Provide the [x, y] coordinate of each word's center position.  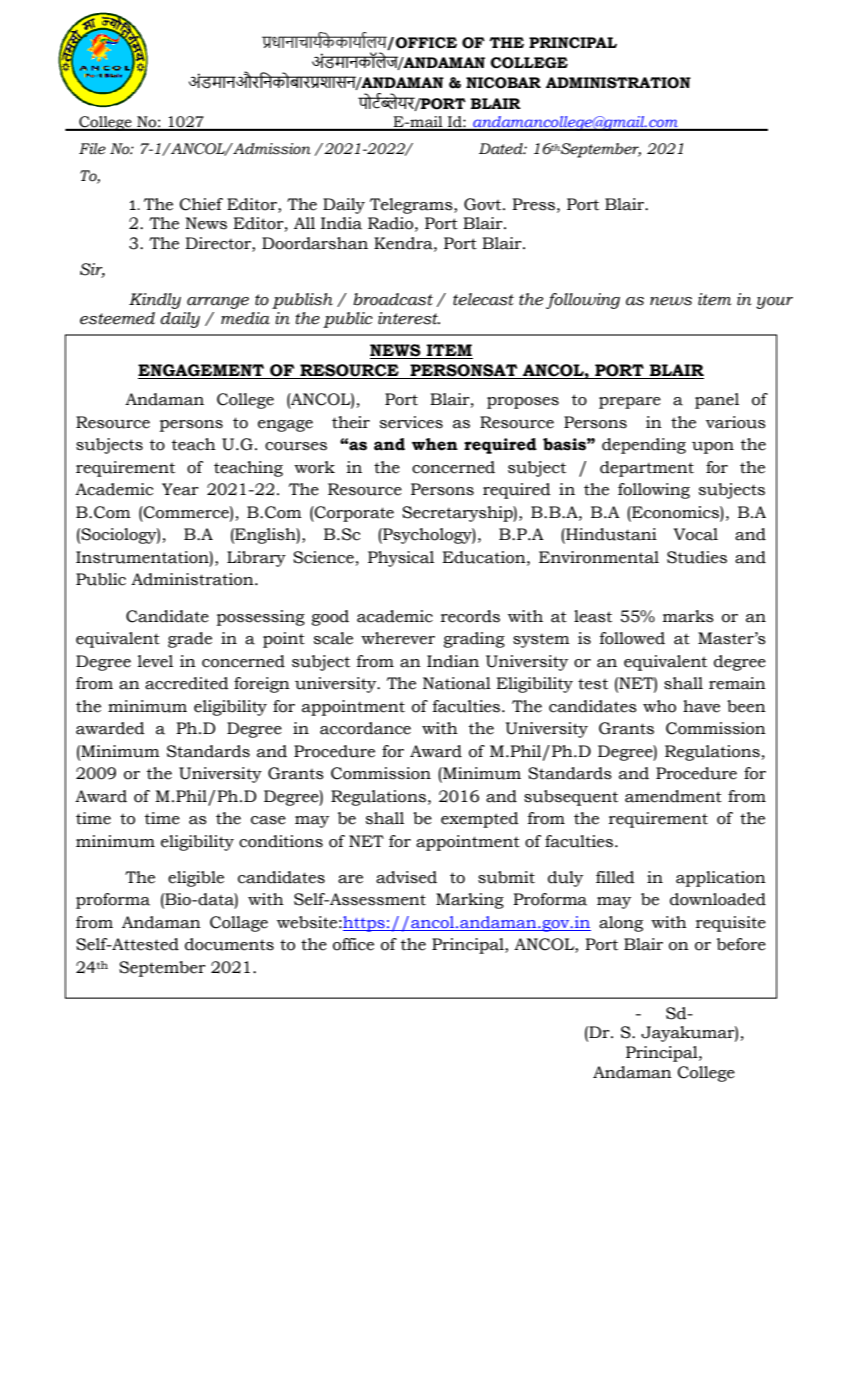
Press [533, 204]
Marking [470, 901]
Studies [697, 557]
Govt [484, 204]
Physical [401, 559]
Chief [201, 204]
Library [256, 559]
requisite [731, 924]
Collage [239, 924]
